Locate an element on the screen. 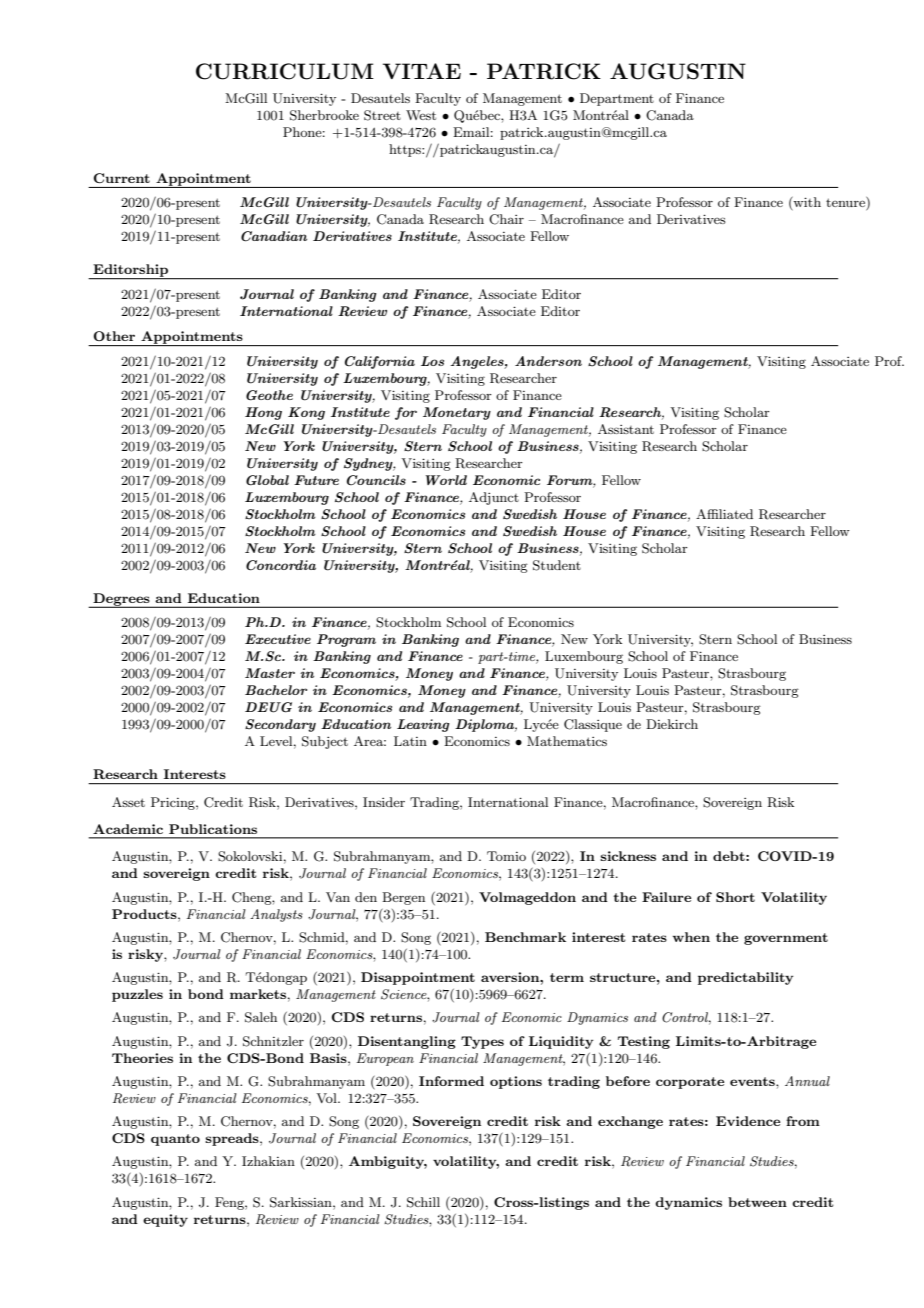  Publications is located at coordinates (213, 829).
